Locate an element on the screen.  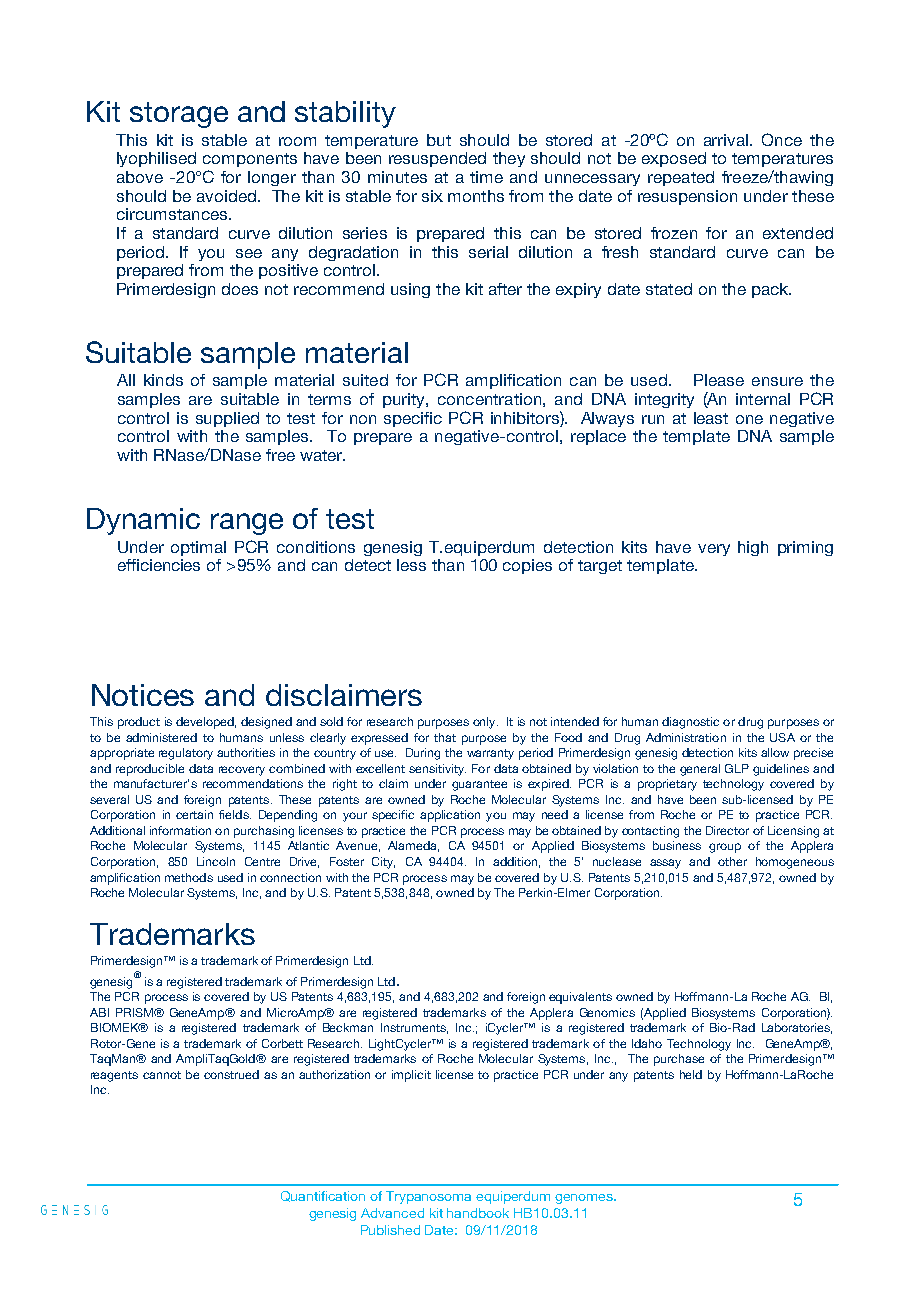
City is located at coordinates (383, 863).
